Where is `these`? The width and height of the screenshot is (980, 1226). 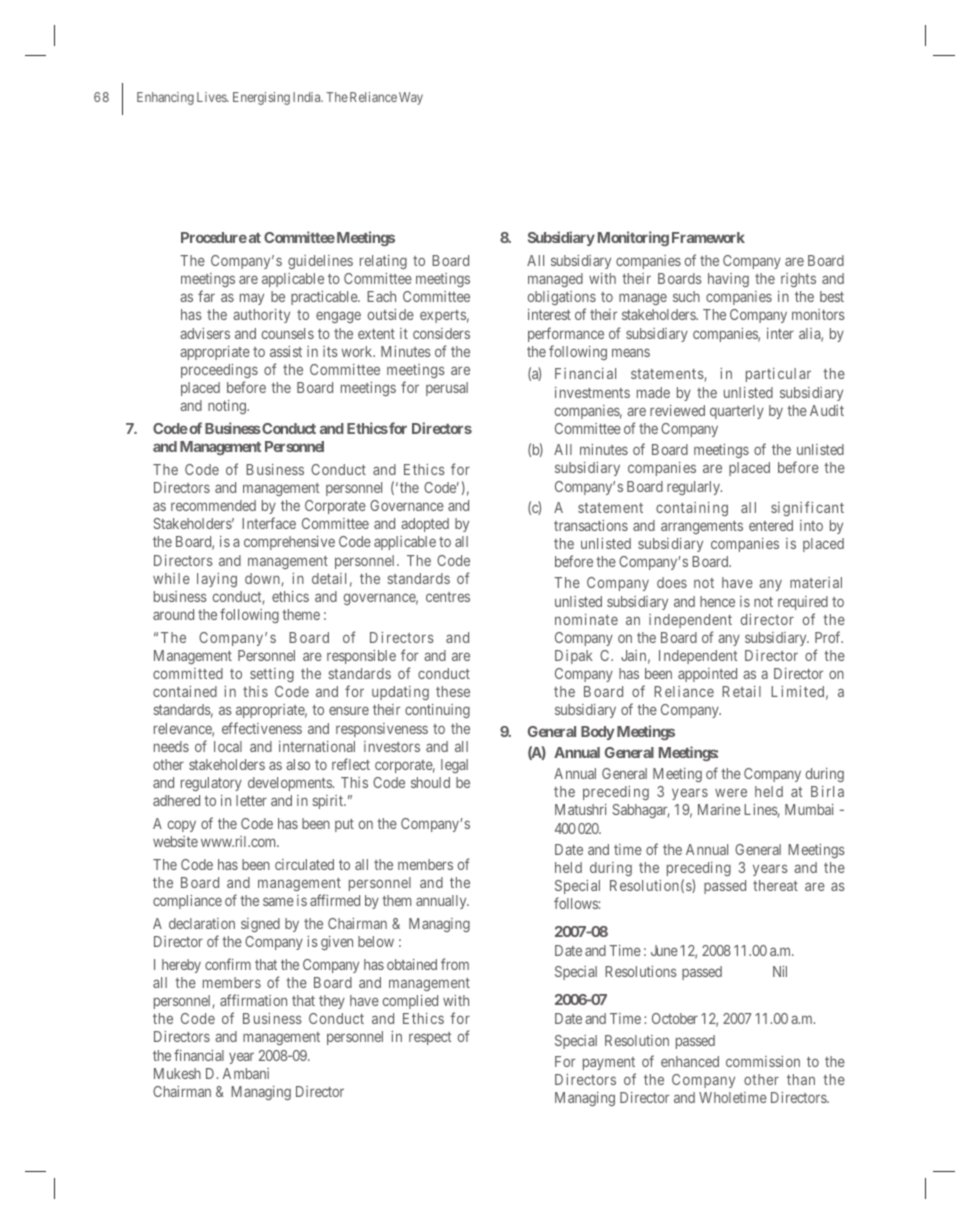 these is located at coordinates (453, 691).
